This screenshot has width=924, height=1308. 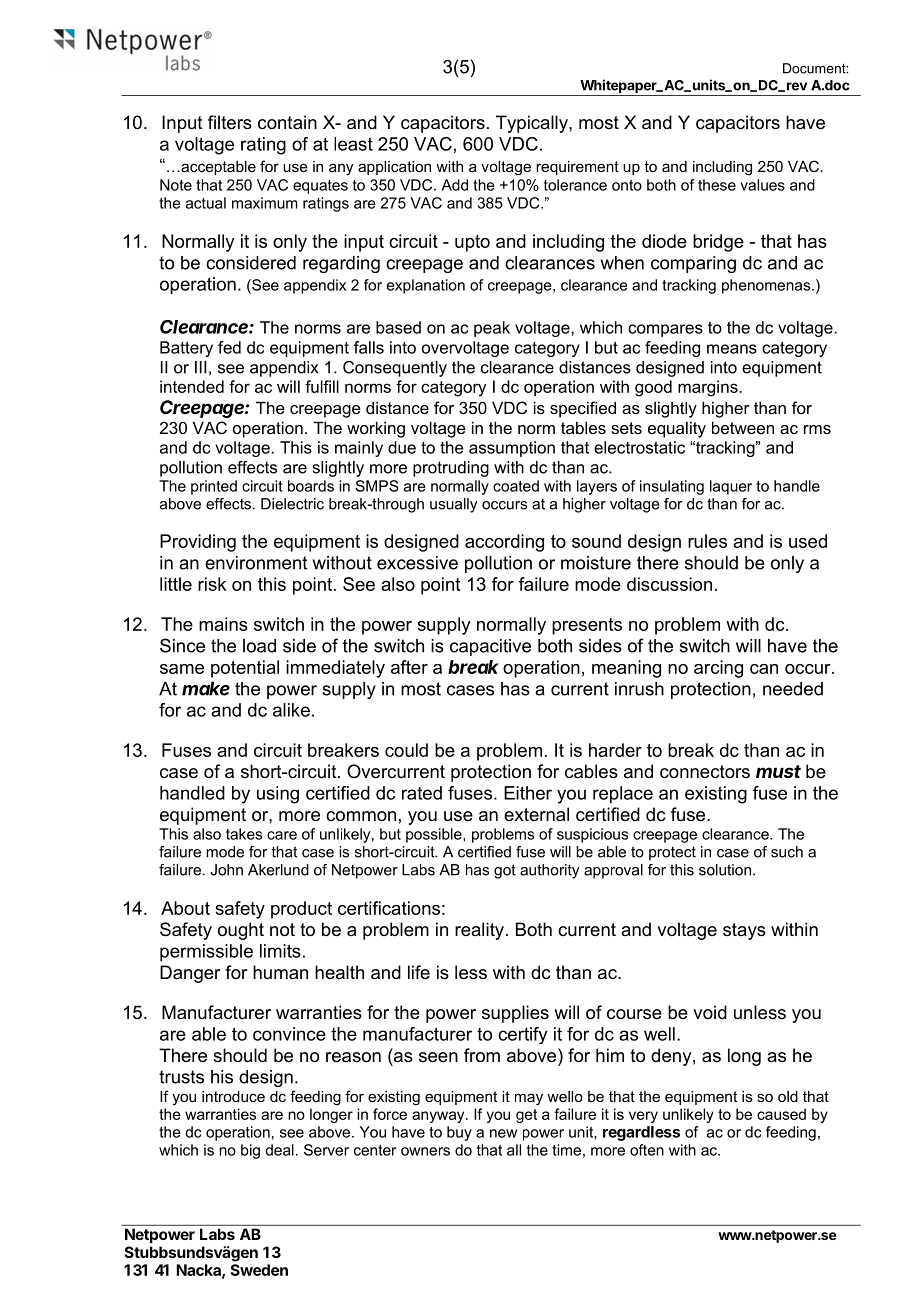 I want to click on human, so click(x=280, y=972).
